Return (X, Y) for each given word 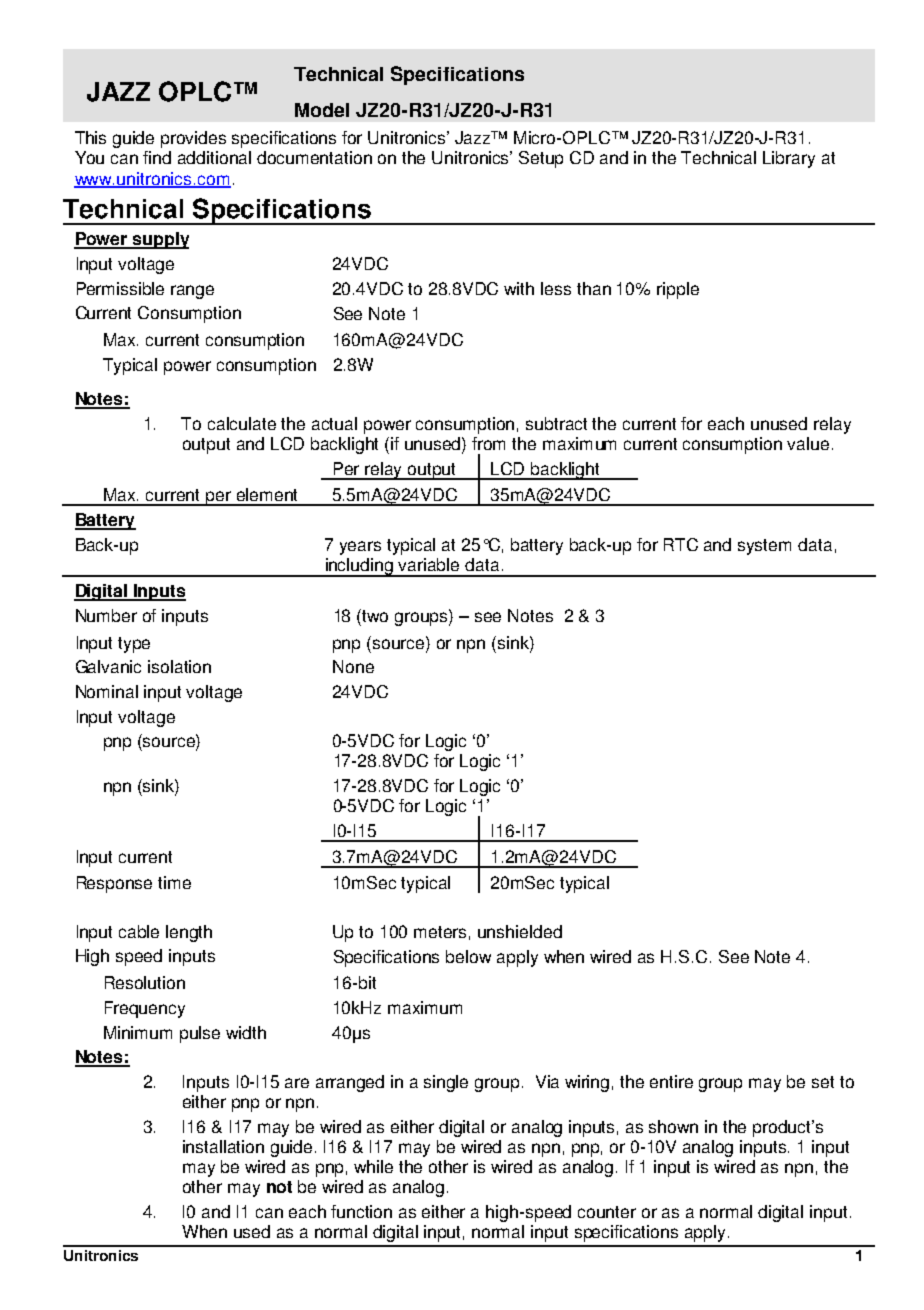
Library (789, 159)
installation (223, 1146)
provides (193, 139)
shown (673, 1126)
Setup (541, 159)
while (373, 1166)
